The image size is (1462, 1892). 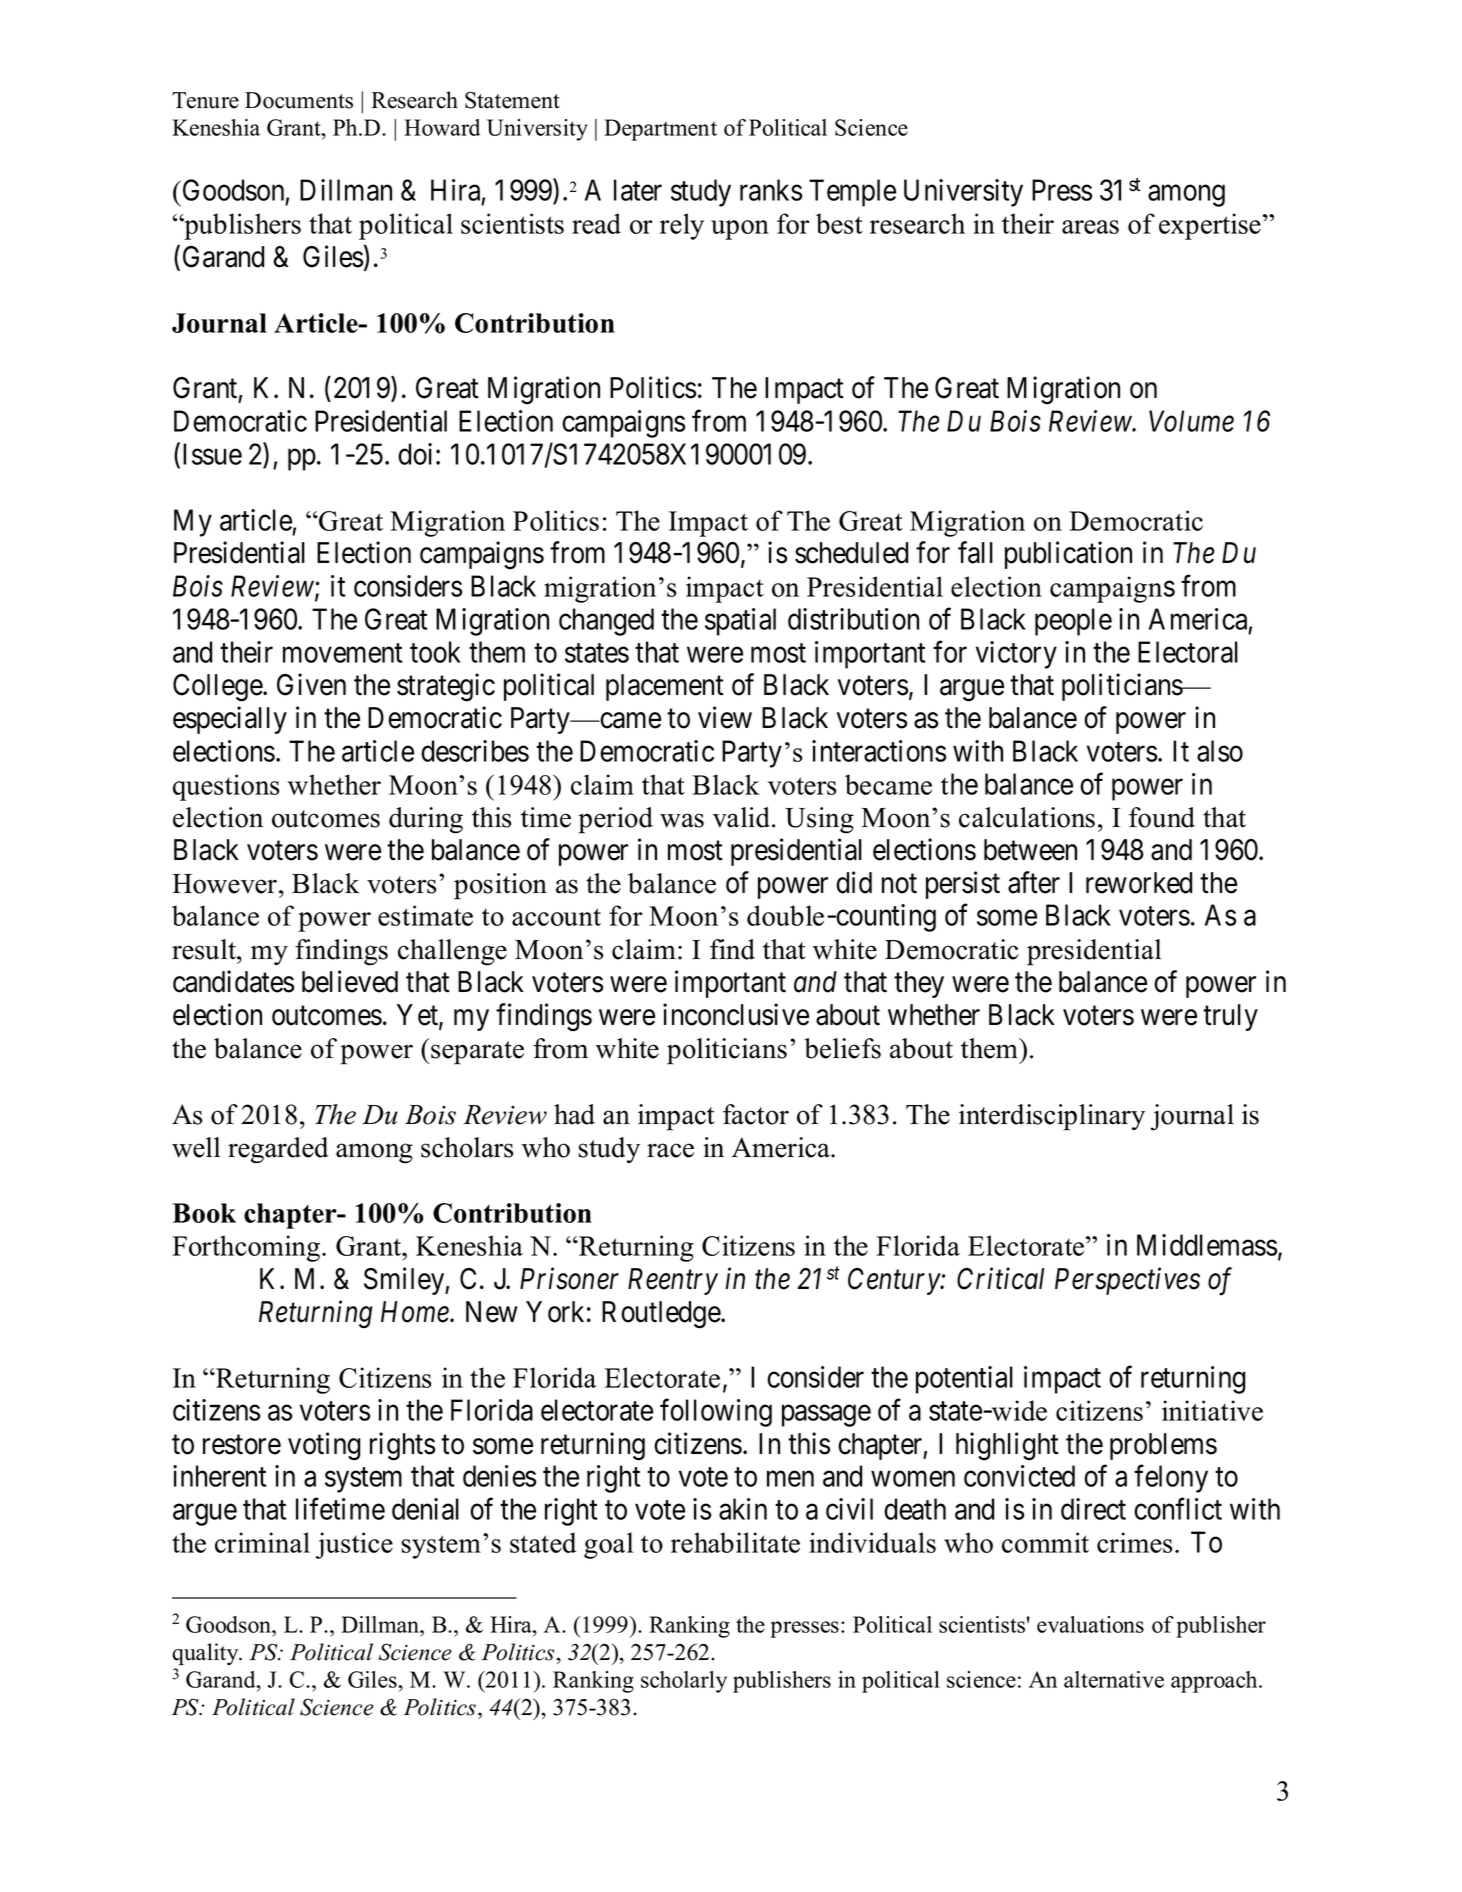 I want to click on Routledge, so click(x=662, y=1315).
